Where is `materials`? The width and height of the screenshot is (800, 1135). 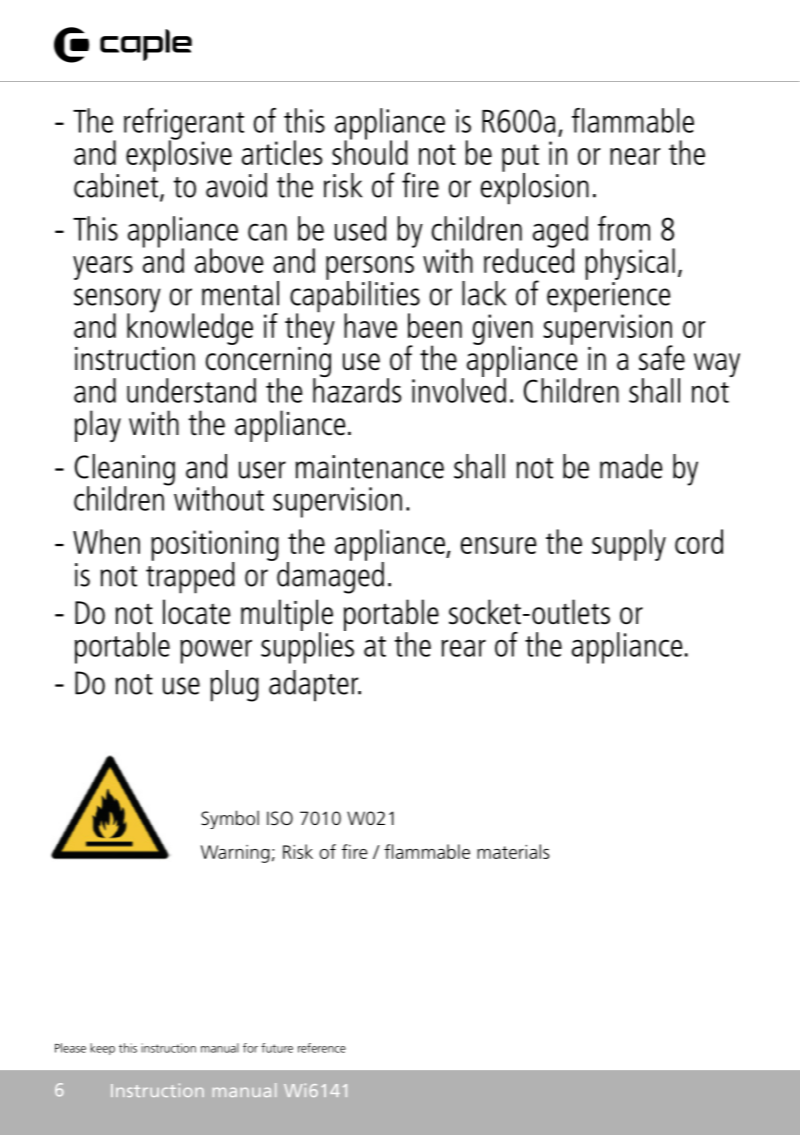 materials is located at coordinates (513, 851).
